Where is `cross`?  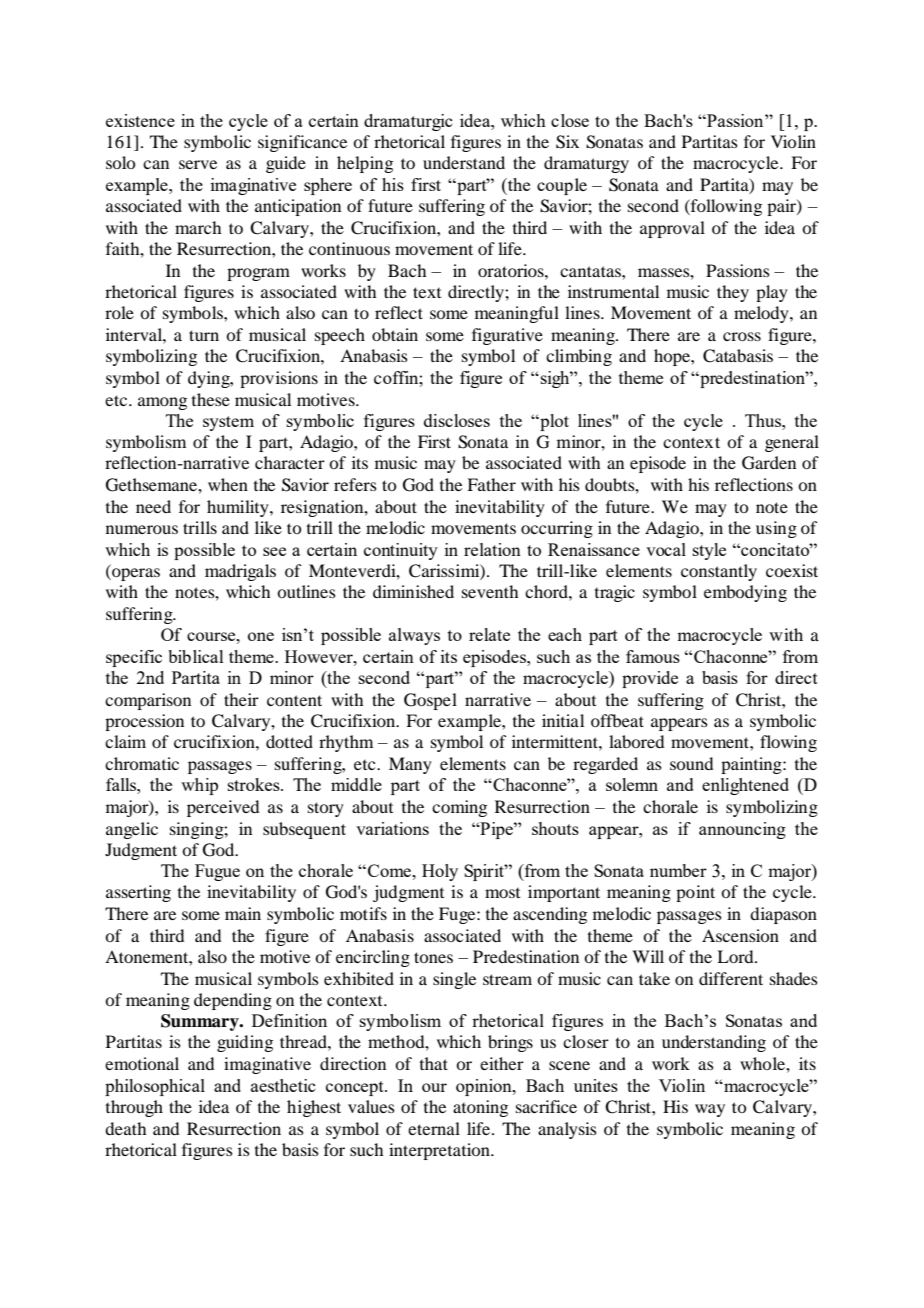
cross is located at coordinates (742, 336).
